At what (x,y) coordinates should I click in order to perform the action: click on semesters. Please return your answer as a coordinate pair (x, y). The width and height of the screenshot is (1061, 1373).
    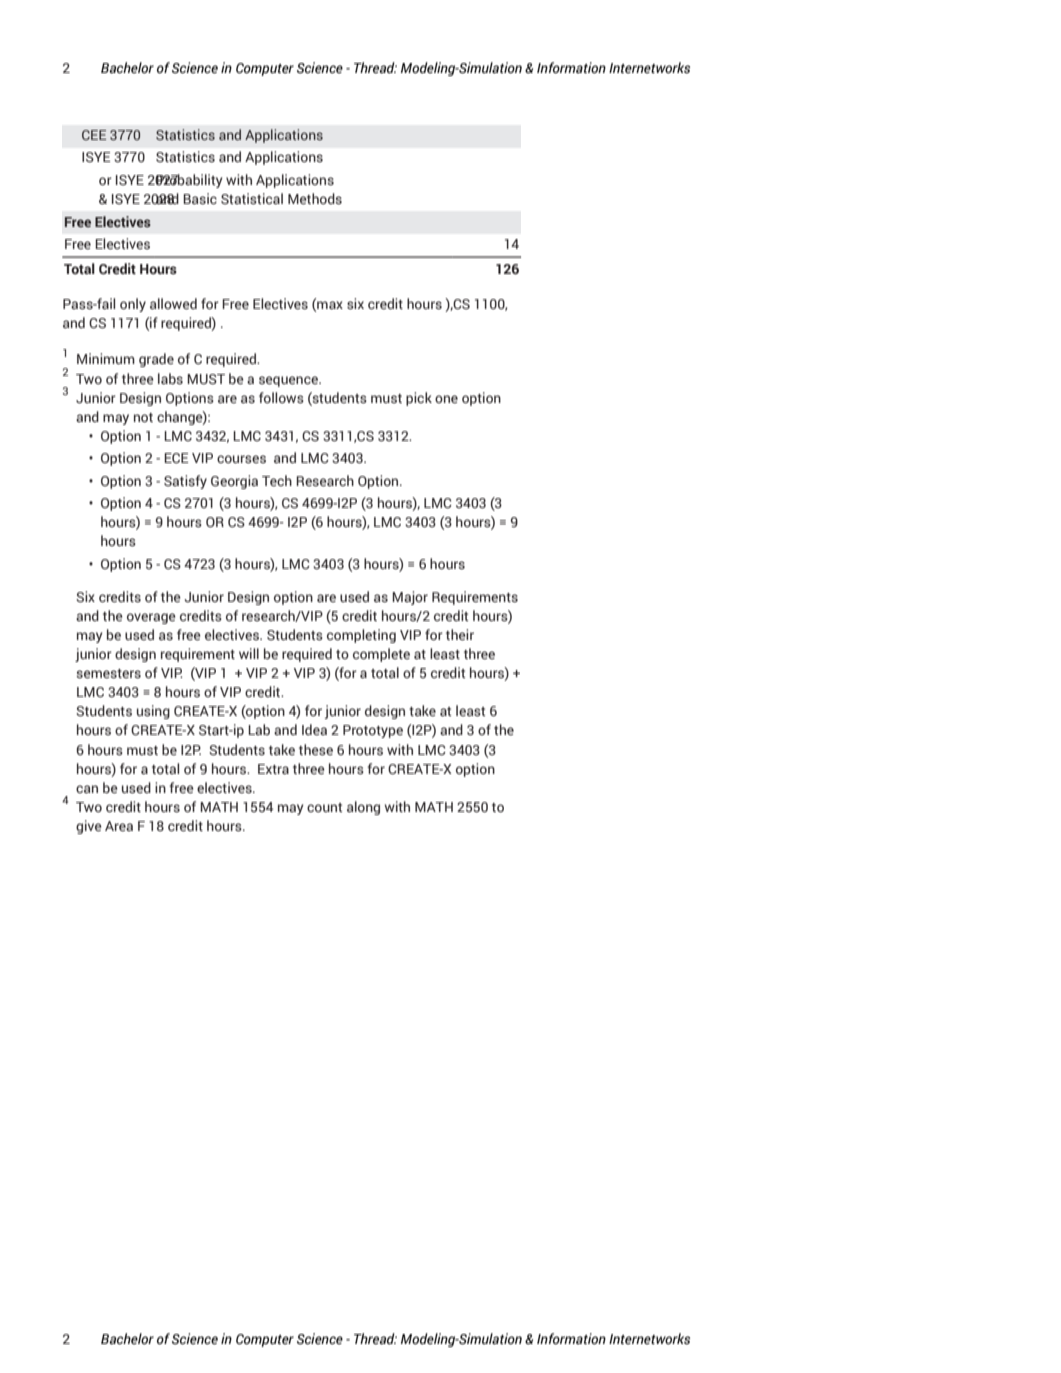
    Looking at the image, I should click on (108, 674).
